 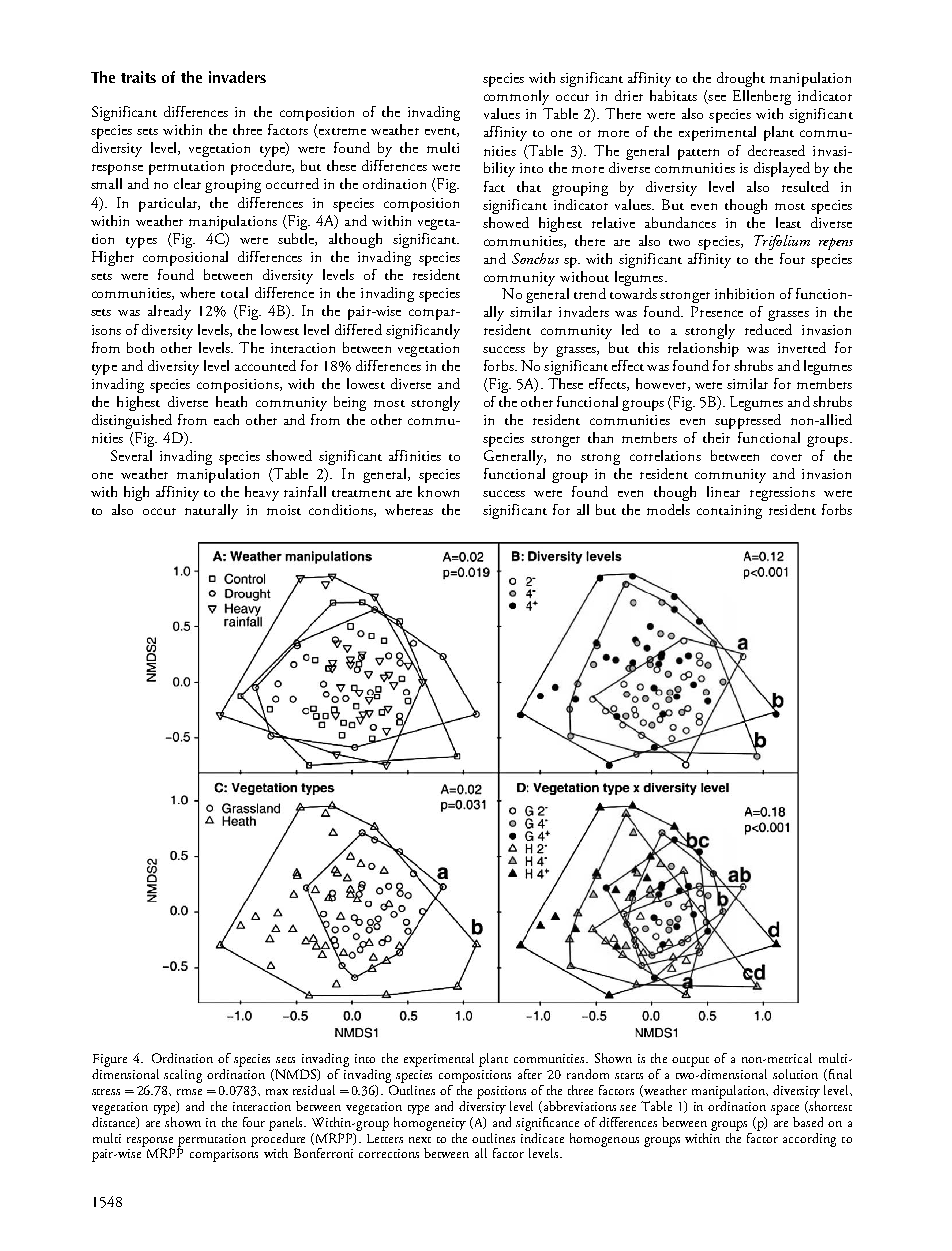 I want to click on rmse, so click(x=189, y=1092).
